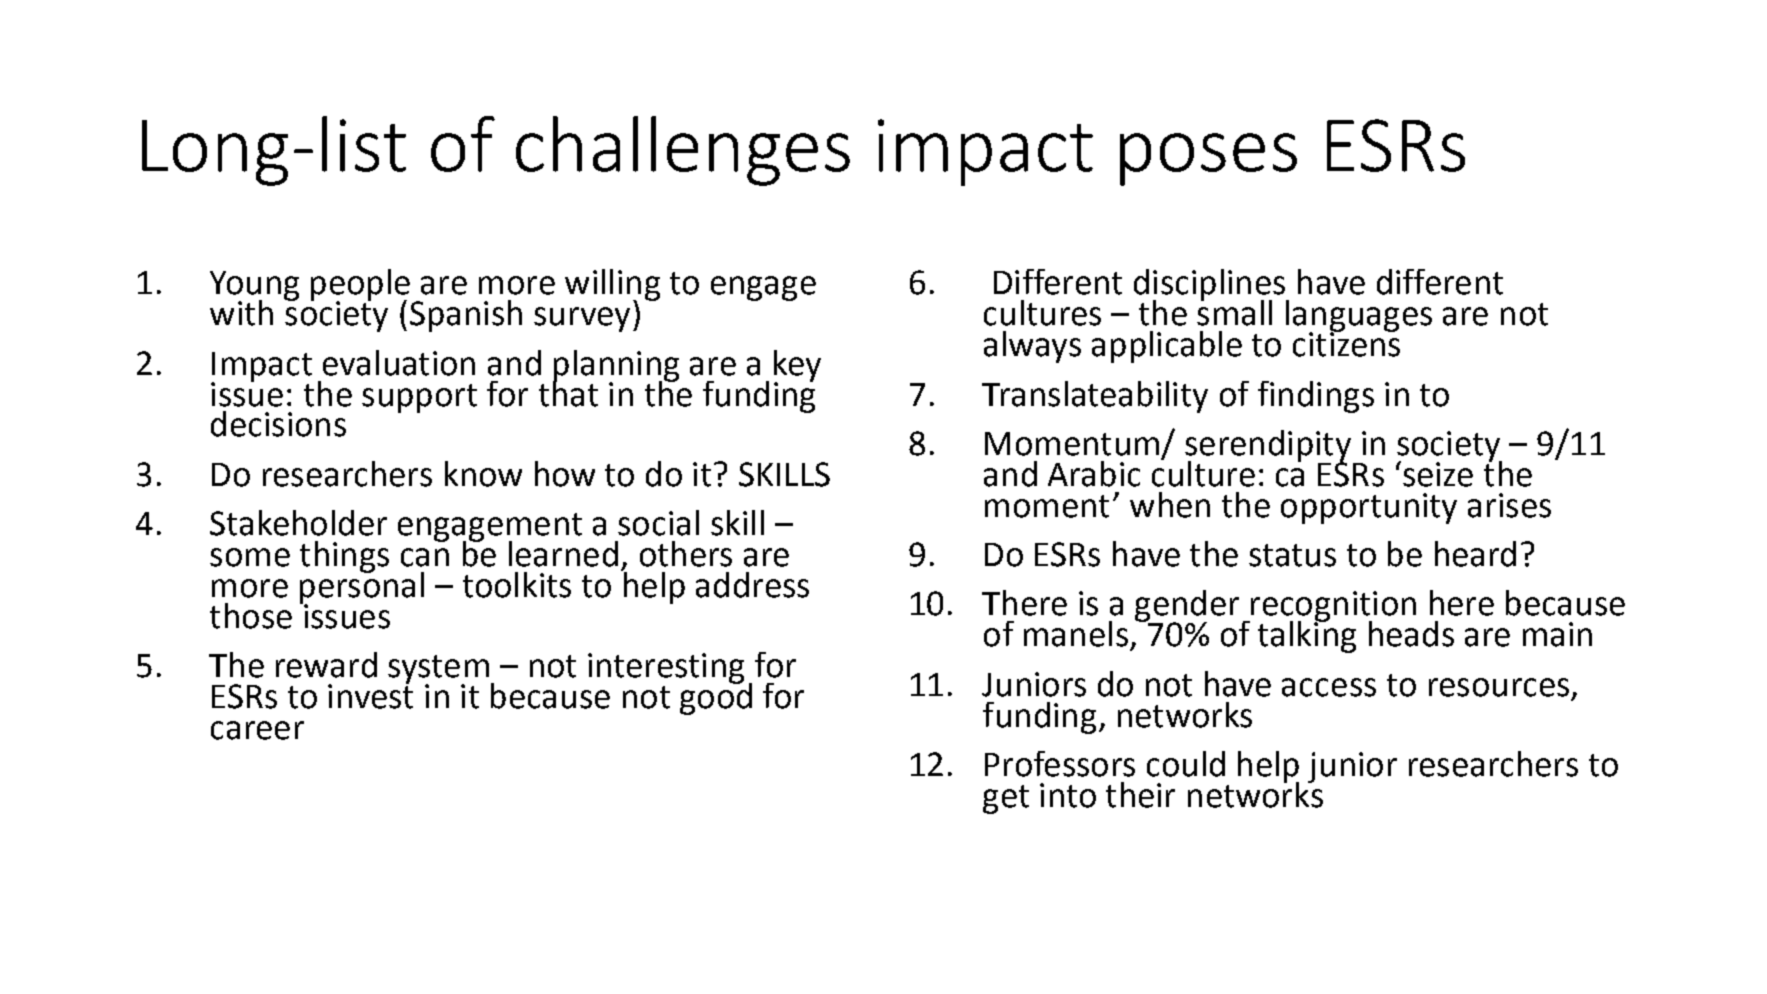 The height and width of the page is (994, 1767). What do you see at coordinates (1032, 347) in the page?
I see `always` at bounding box center [1032, 347].
